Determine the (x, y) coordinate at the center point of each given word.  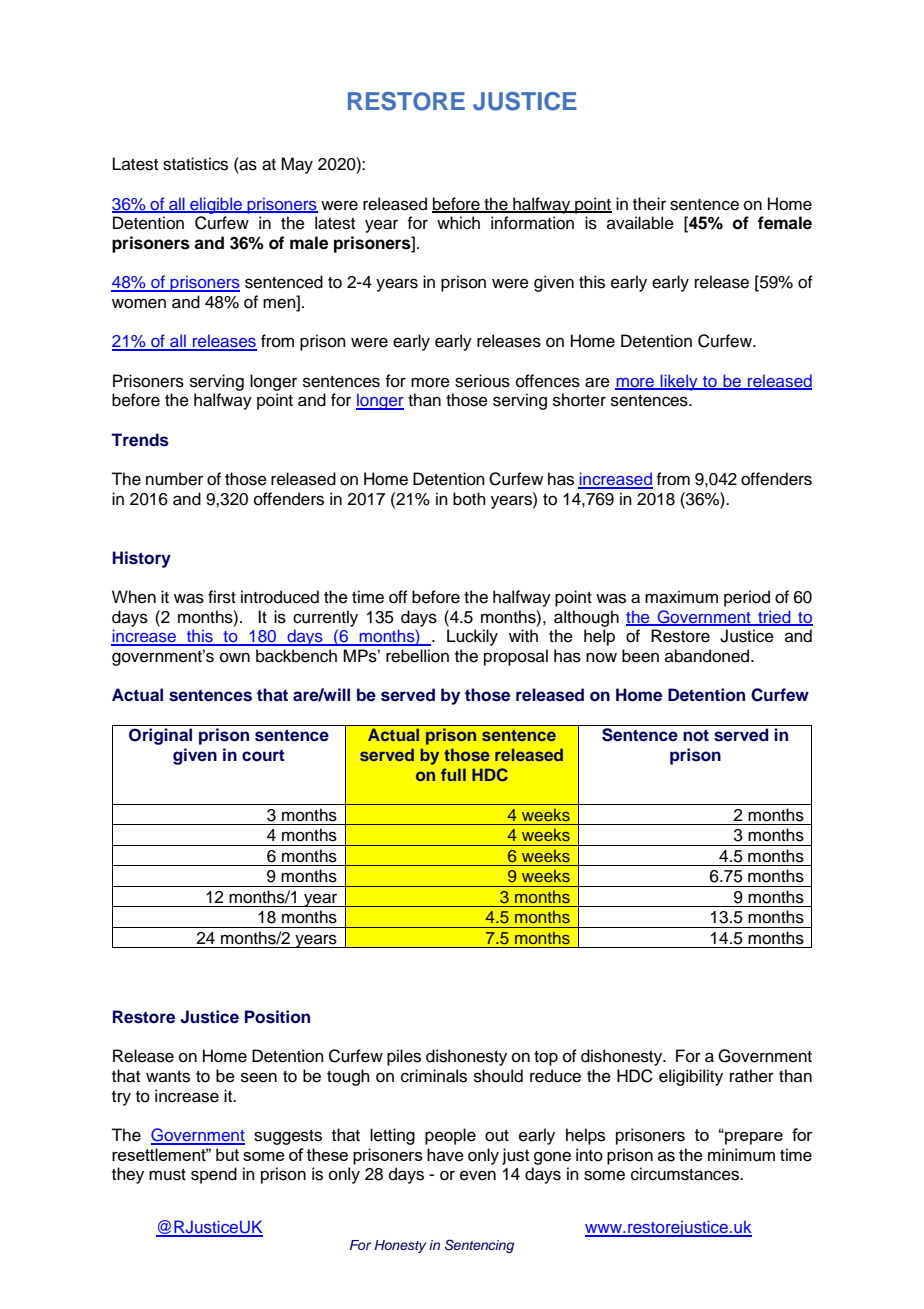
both (469, 499)
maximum (681, 597)
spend (214, 1175)
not (696, 735)
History (141, 559)
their (649, 204)
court (263, 755)
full (453, 774)
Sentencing (479, 1246)
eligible (216, 205)
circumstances (686, 1174)
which (458, 223)
